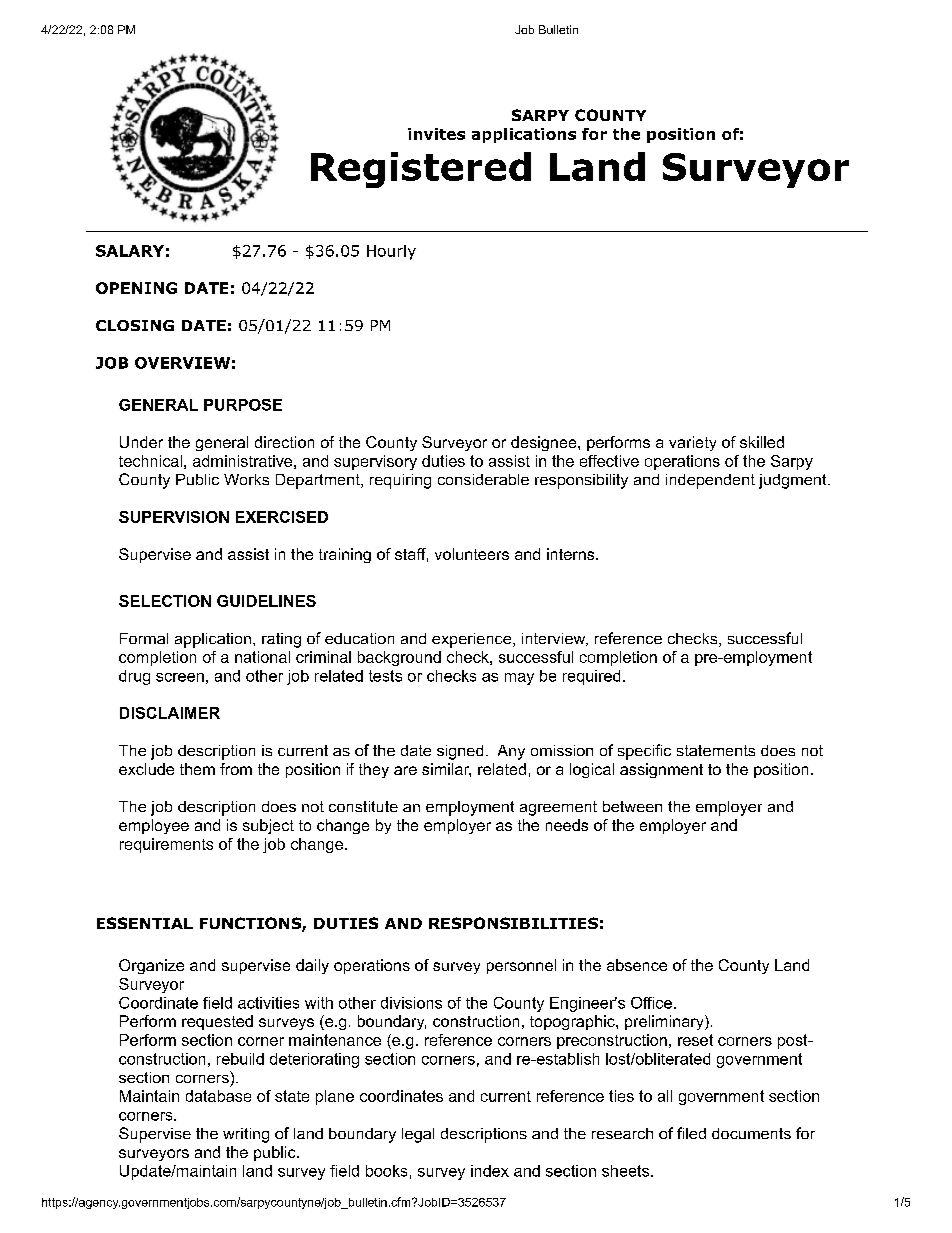  What do you see at coordinates (154, 826) in the image?
I see `employee` at bounding box center [154, 826].
